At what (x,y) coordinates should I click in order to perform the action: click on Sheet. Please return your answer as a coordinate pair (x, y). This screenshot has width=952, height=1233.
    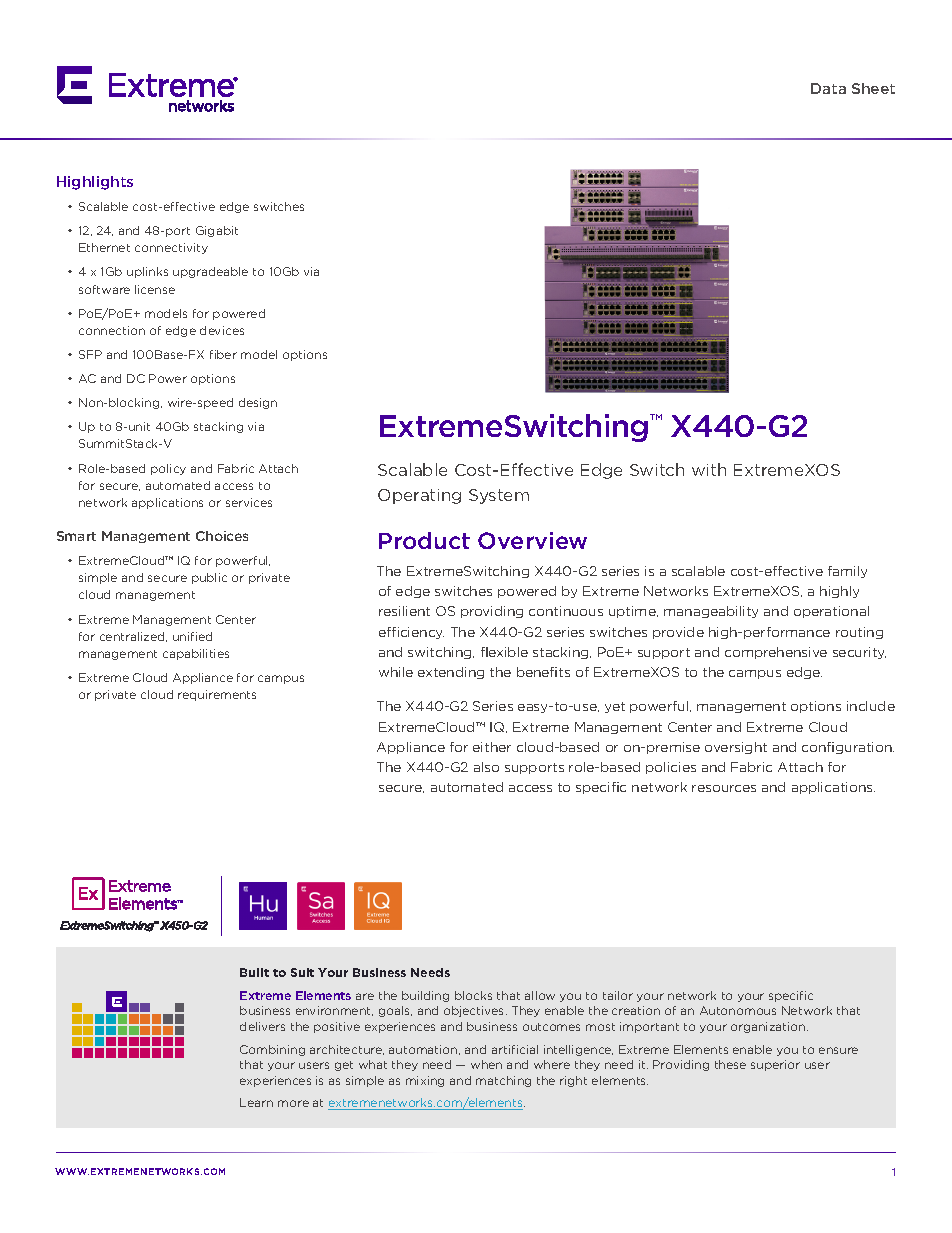
    Looking at the image, I should click on (873, 88).
